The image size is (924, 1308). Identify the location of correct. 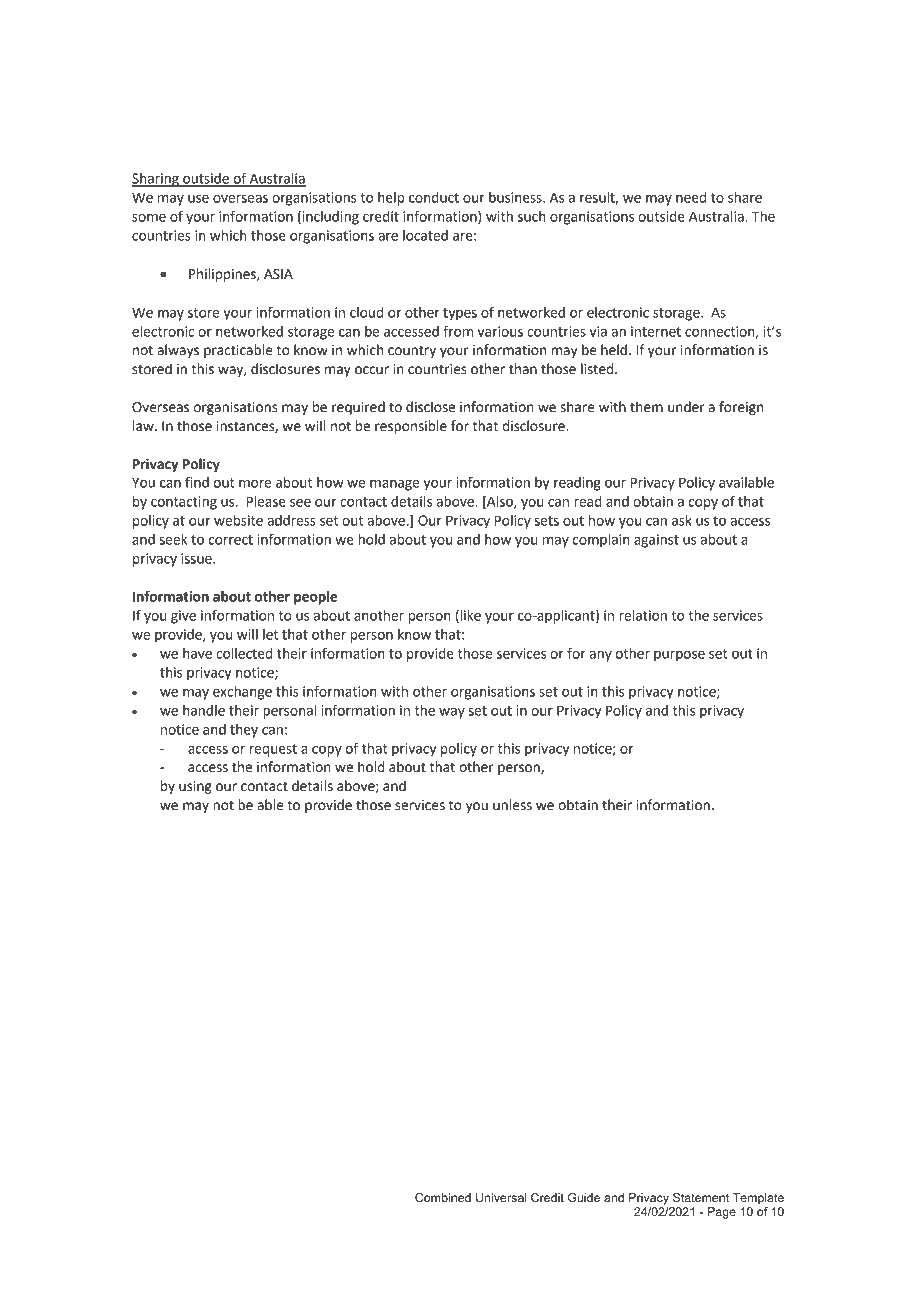
(231, 540).
